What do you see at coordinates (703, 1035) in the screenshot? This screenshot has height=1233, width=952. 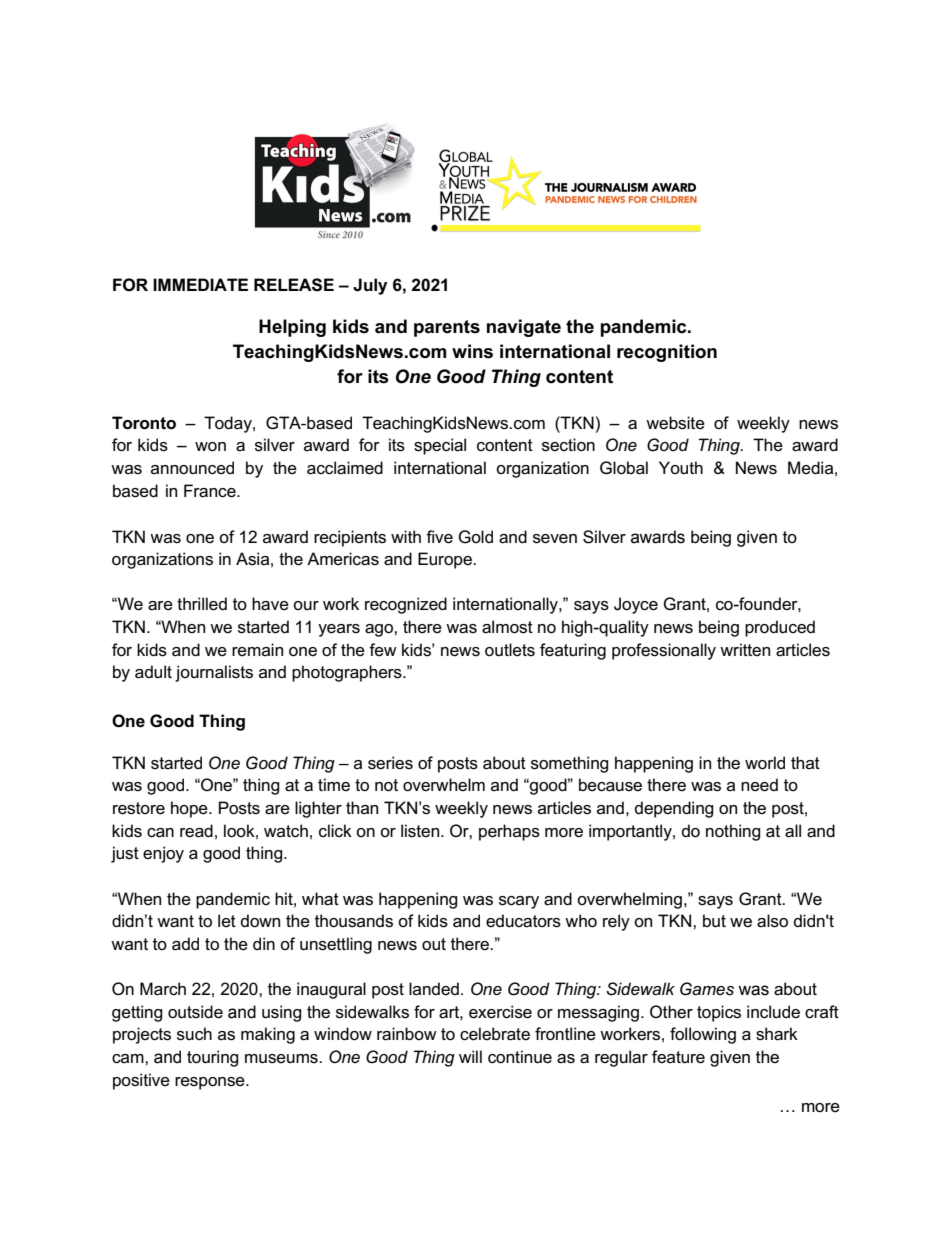 I see `following` at bounding box center [703, 1035].
